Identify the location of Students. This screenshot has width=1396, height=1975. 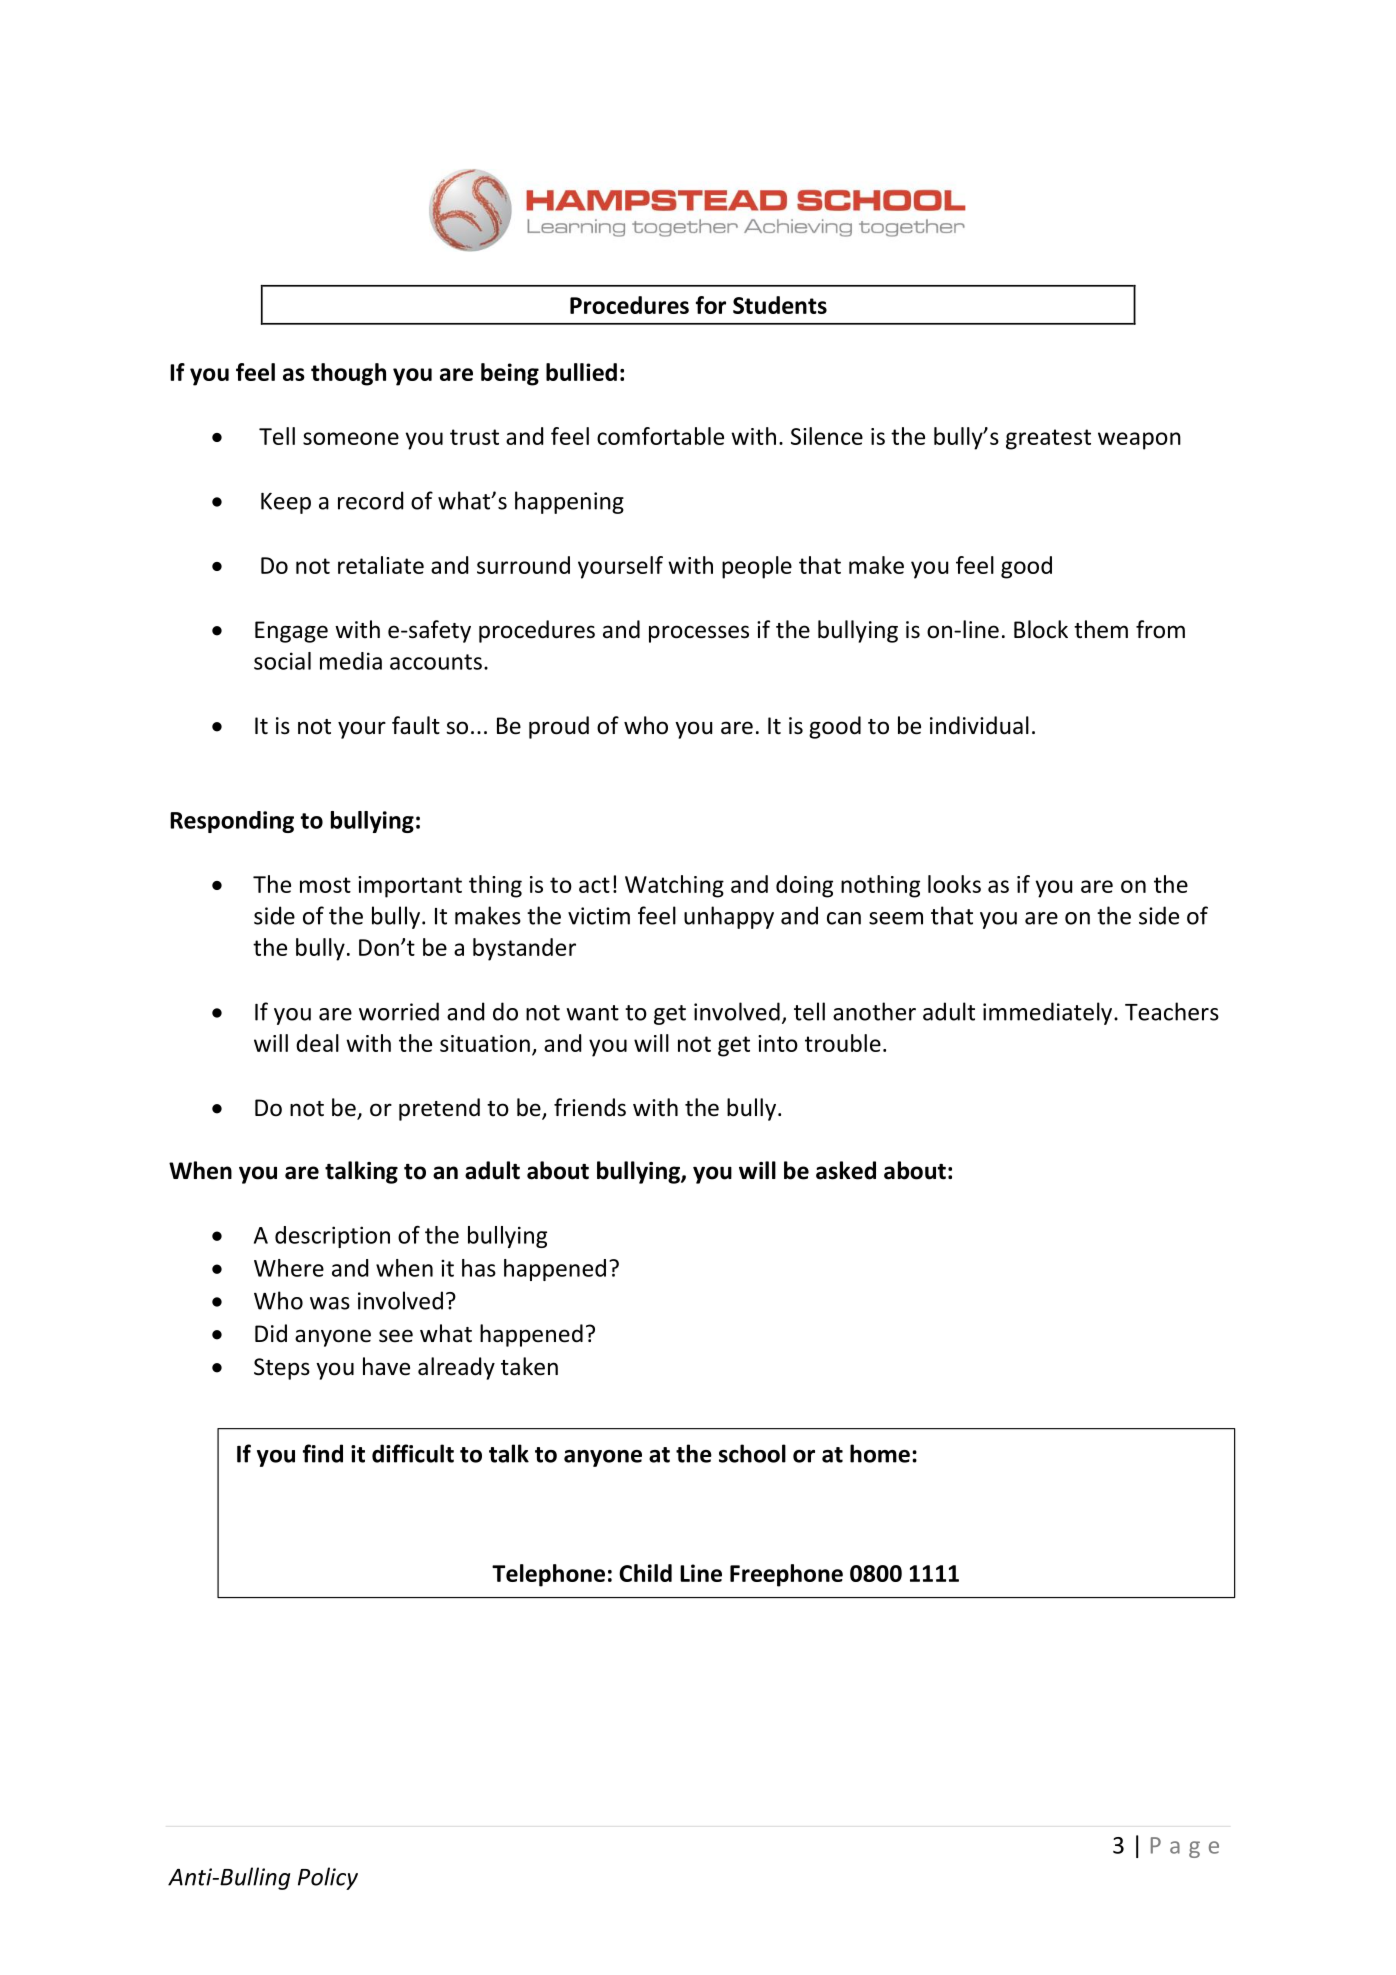
(780, 305).
